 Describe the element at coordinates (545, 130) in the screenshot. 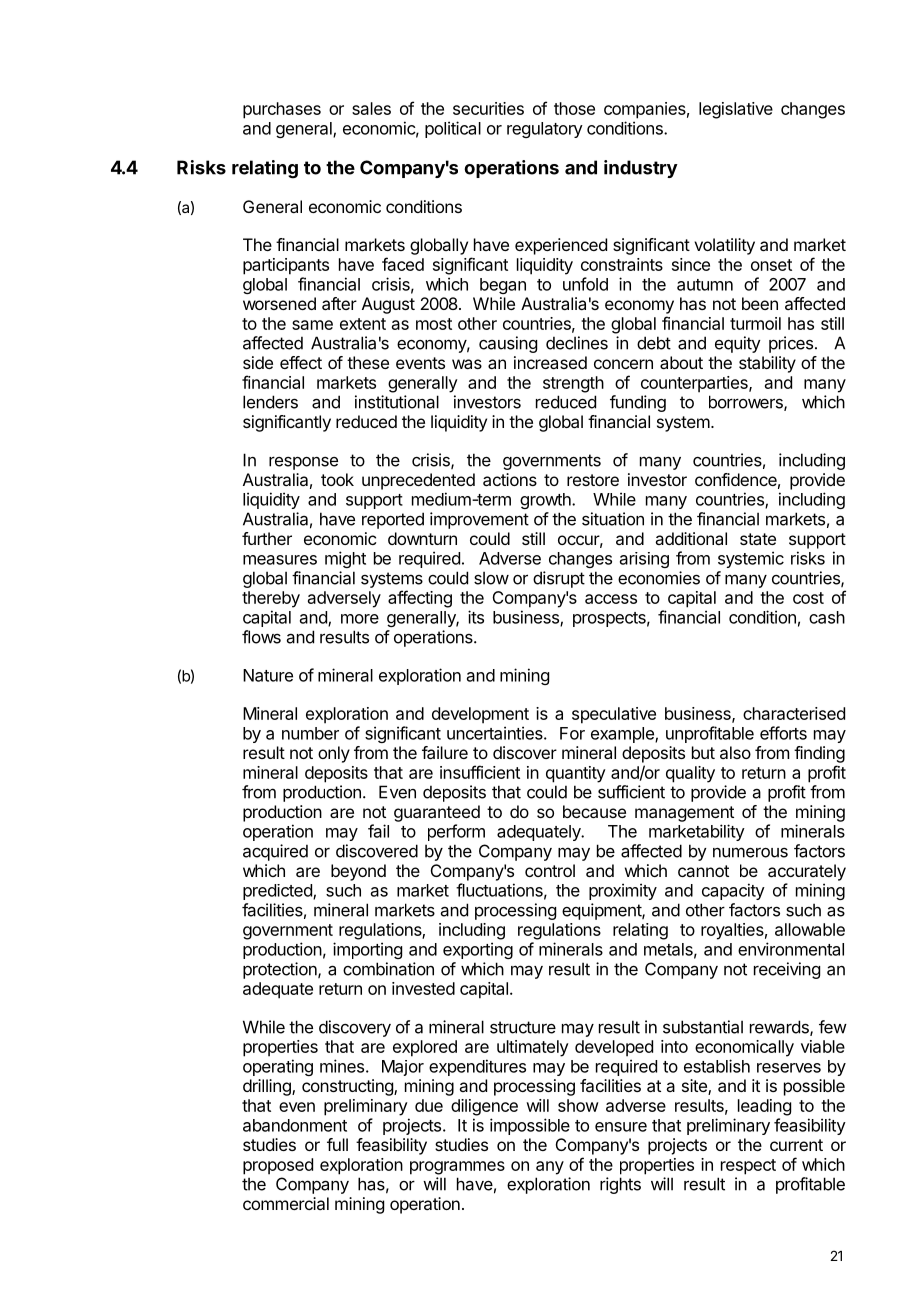

I see `regulatory` at that location.
